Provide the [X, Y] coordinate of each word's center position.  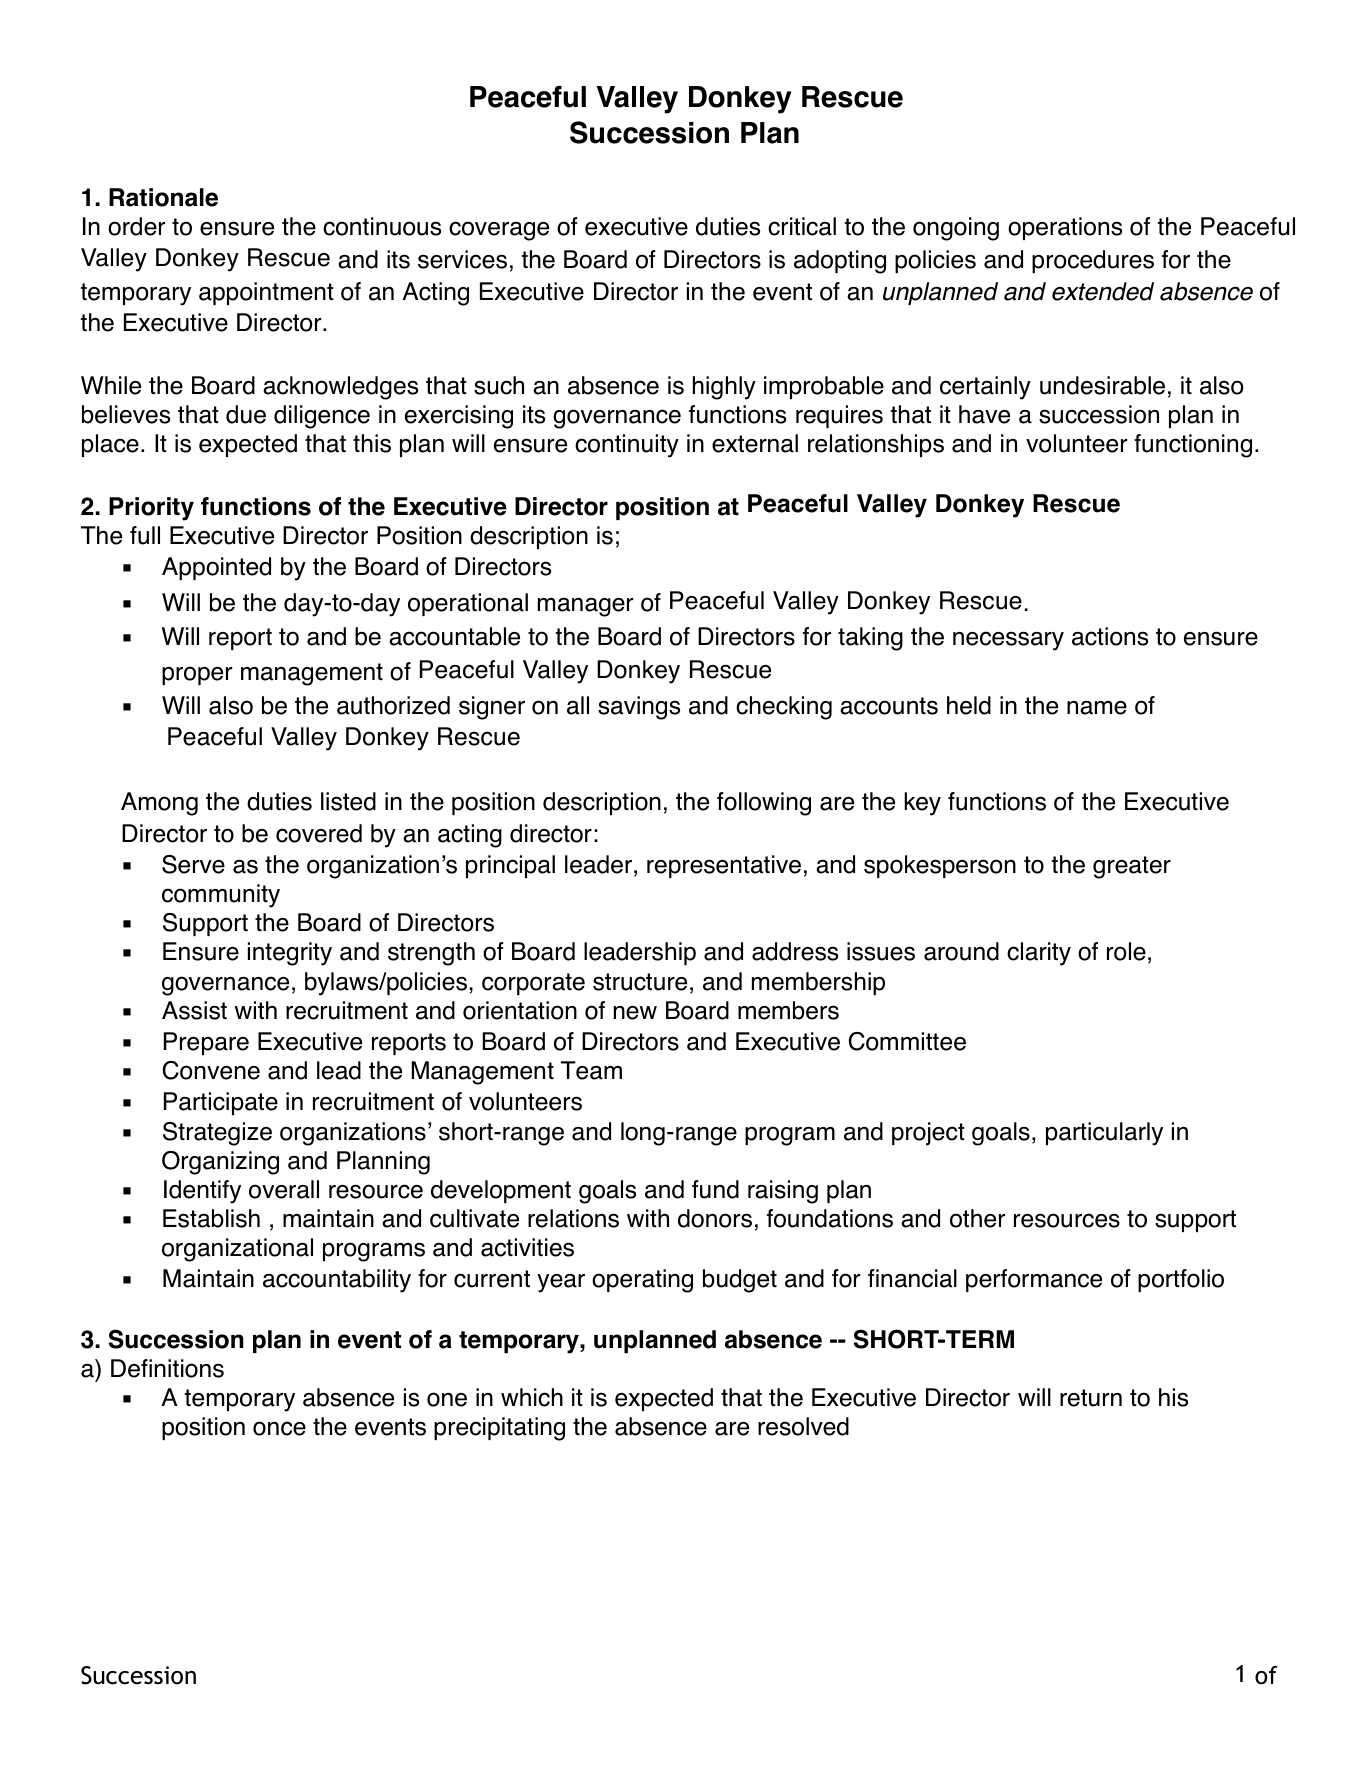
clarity [1039, 954]
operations [1065, 228]
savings [639, 708]
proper [197, 675]
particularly [1104, 1134]
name [1097, 708]
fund [715, 1189]
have [984, 414]
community [221, 896]
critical [802, 226]
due [246, 414]
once [279, 1428]
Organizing [220, 1163]
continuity [627, 446]
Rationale [163, 197]
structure [640, 982]
